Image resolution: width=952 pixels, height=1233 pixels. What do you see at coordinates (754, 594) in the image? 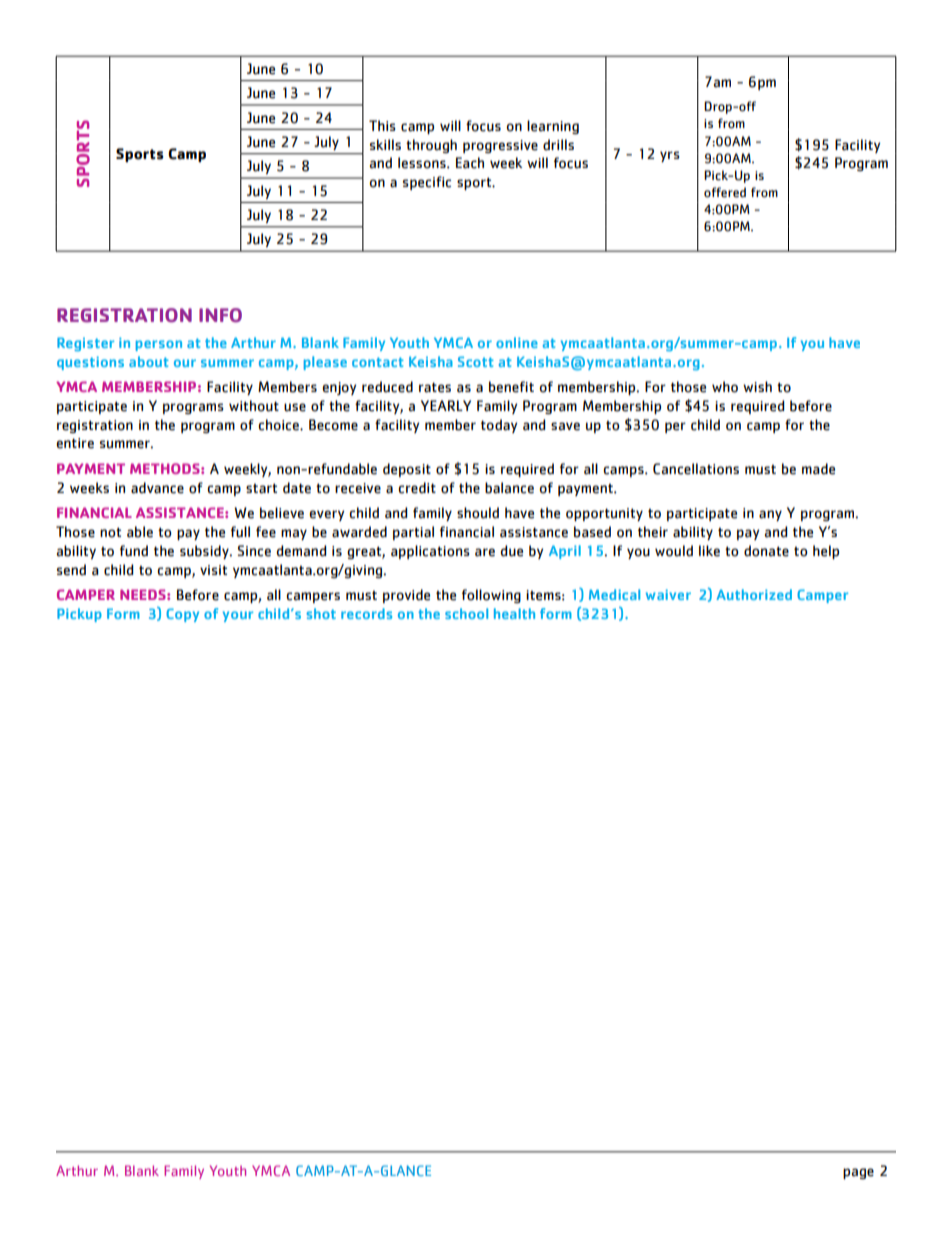
I see `Authorized` at bounding box center [754, 594].
